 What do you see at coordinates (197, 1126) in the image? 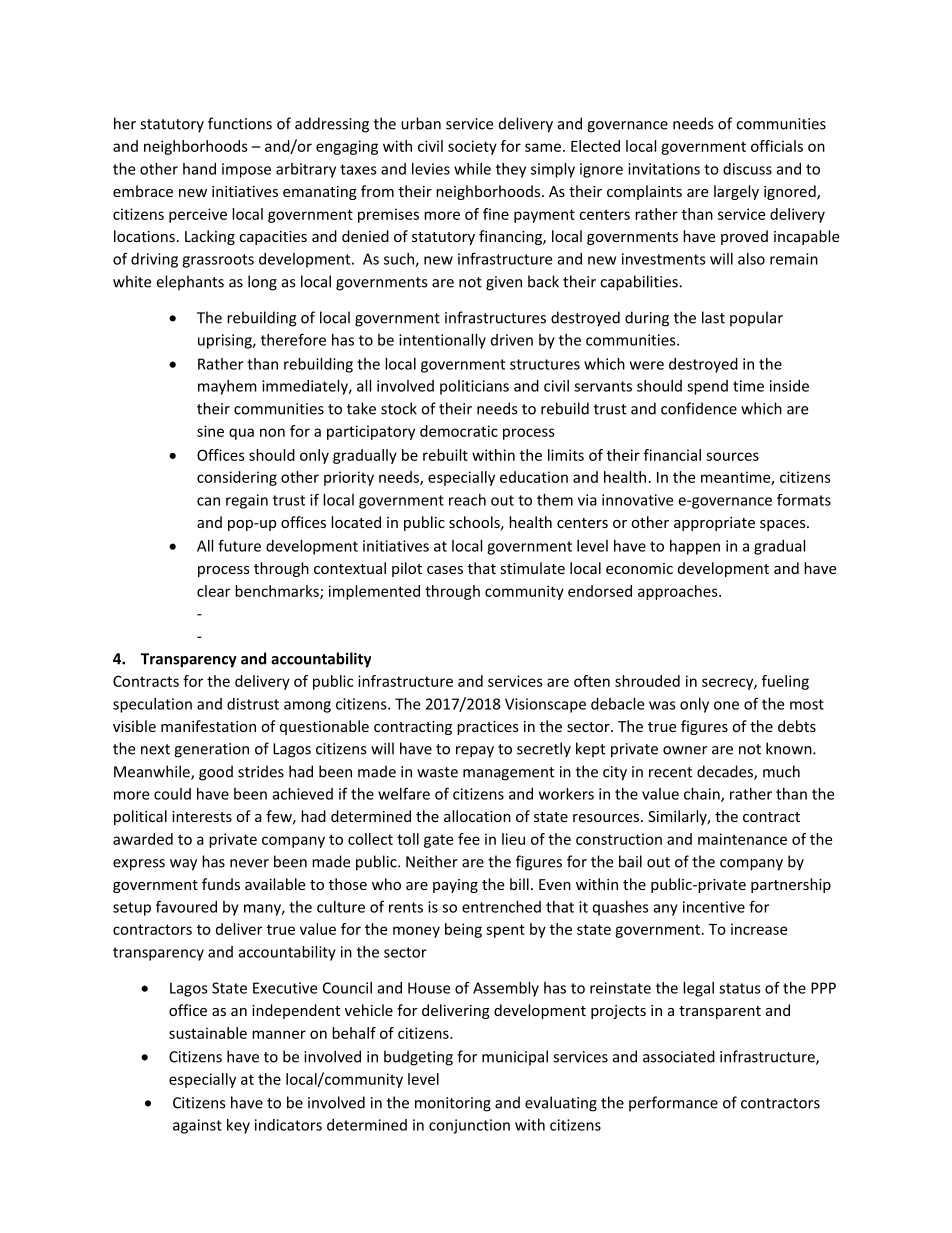
I see `against` at bounding box center [197, 1126].
